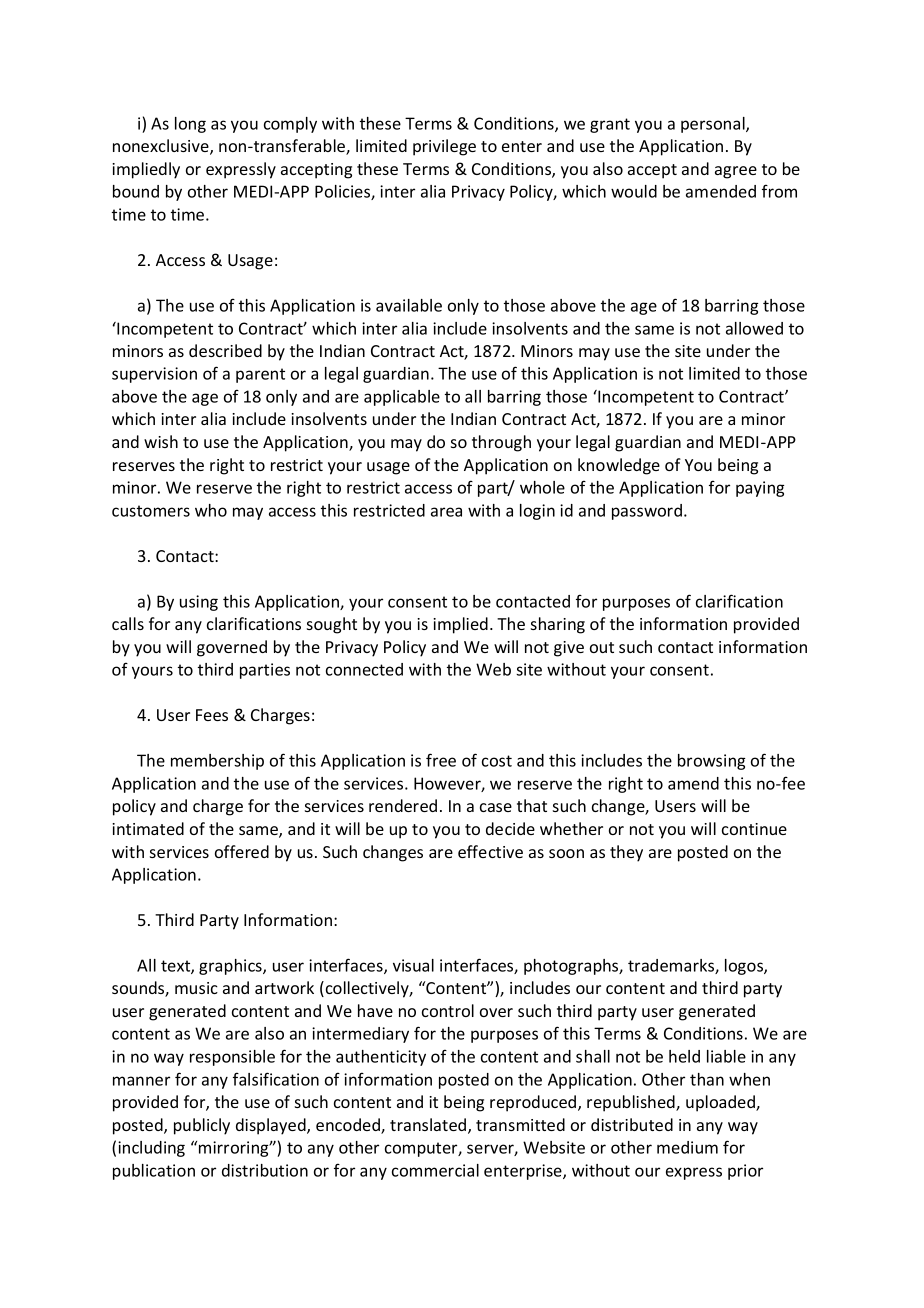  What do you see at coordinates (190, 125) in the document?
I see `long` at bounding box center [190, 125].
